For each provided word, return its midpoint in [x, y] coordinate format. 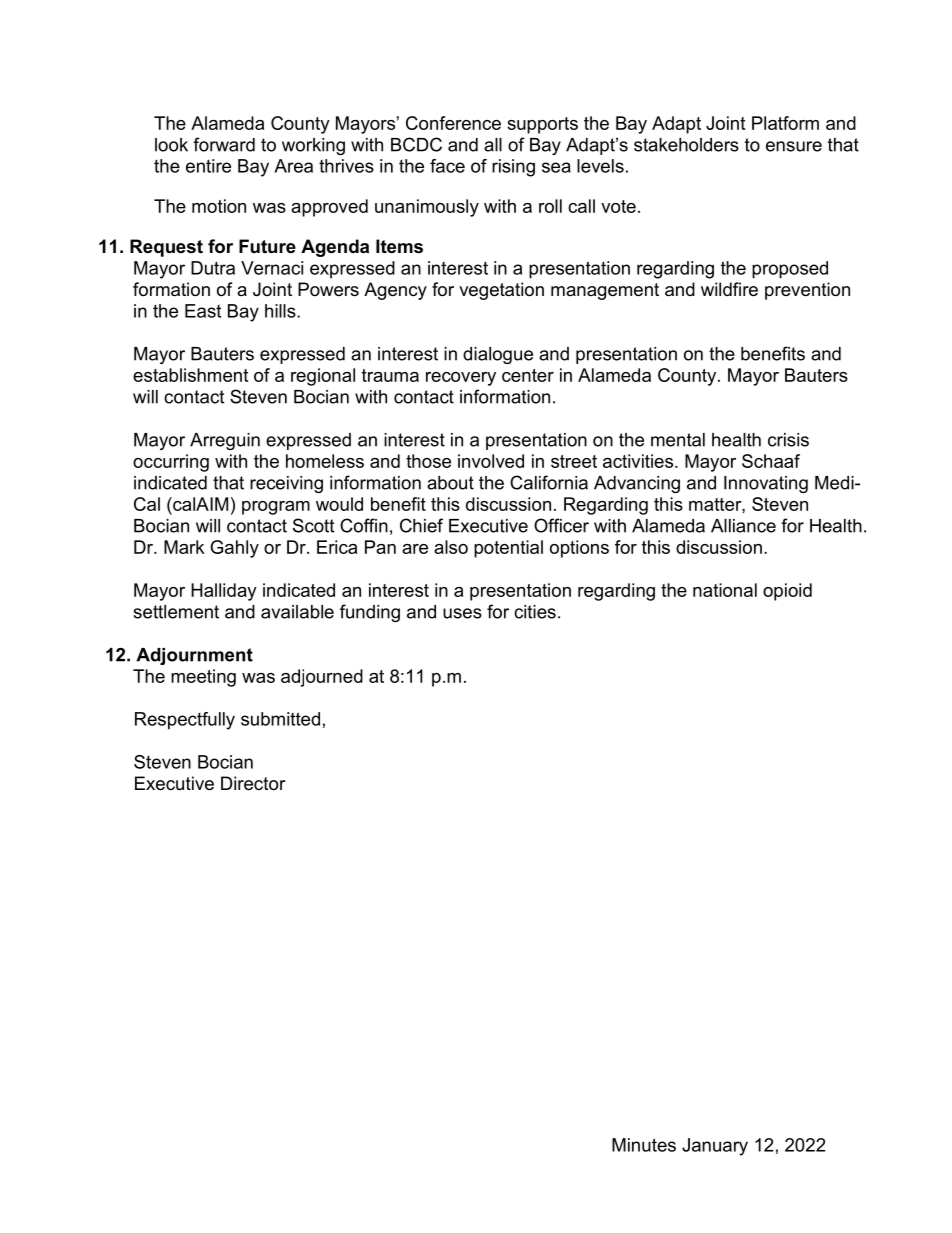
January [715, 1147]
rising [513, 168]
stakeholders [686, 145]
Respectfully [185, 721]
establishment [190, 375]
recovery [461, 379]
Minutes [644, 1145]
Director [253, 783]
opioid [787, 592]
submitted [280, 719]
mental [678, 440]
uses [462, 613]
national [725, 590]
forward [224, 144]
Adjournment [194, 656]
